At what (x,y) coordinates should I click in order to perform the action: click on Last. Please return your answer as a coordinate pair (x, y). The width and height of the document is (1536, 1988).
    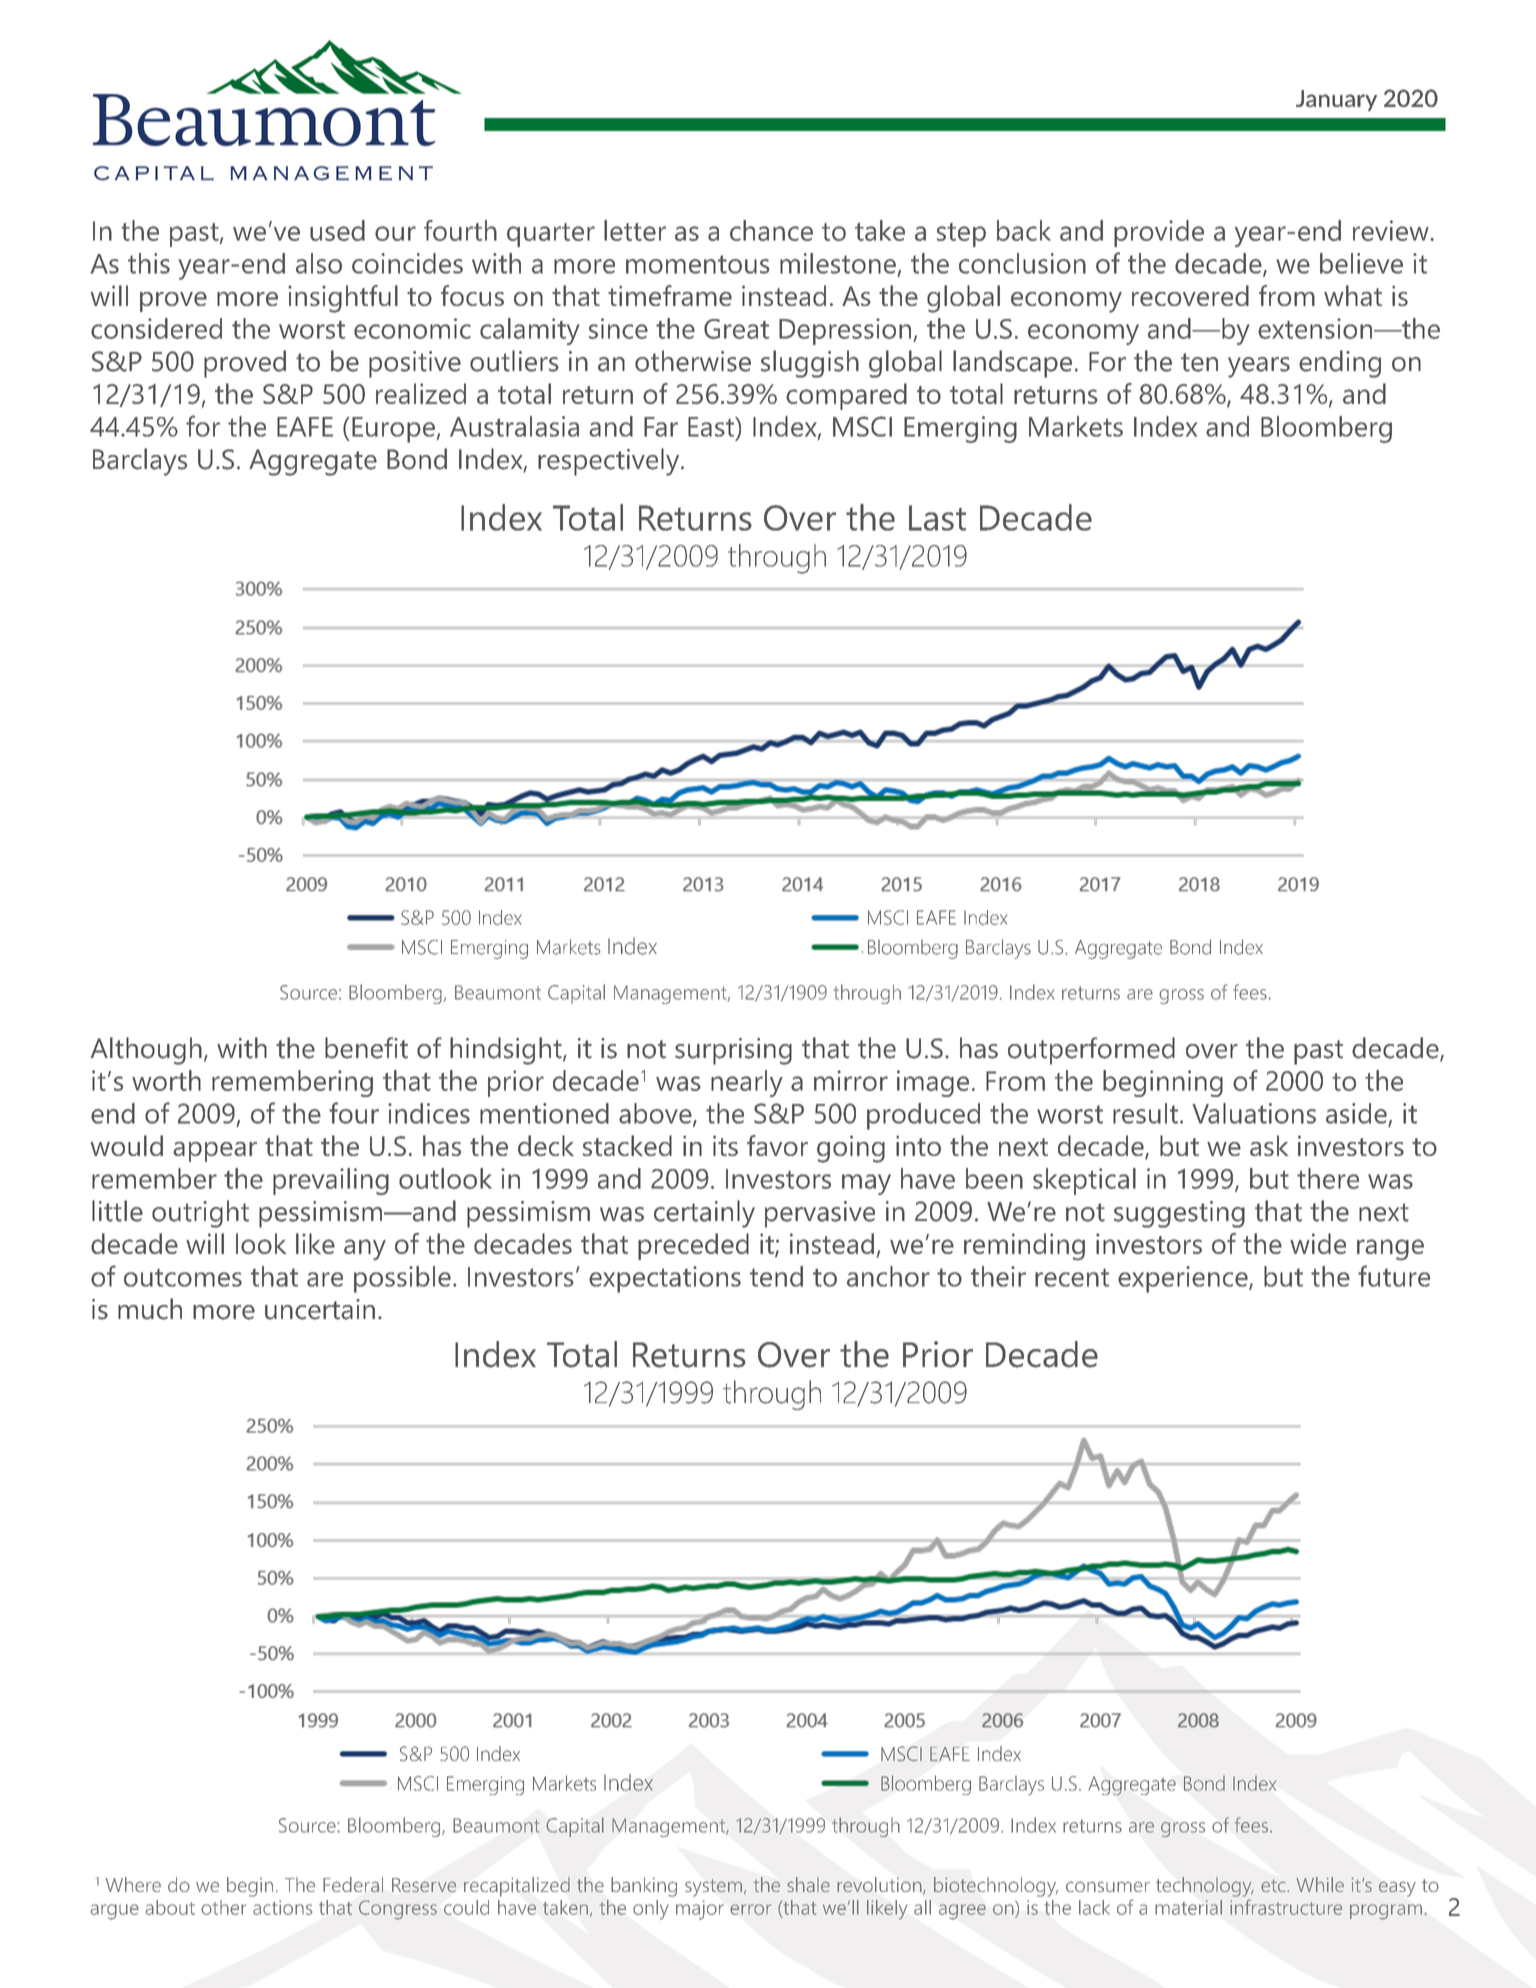
    Looking at the image, I should click on (937, 518).
